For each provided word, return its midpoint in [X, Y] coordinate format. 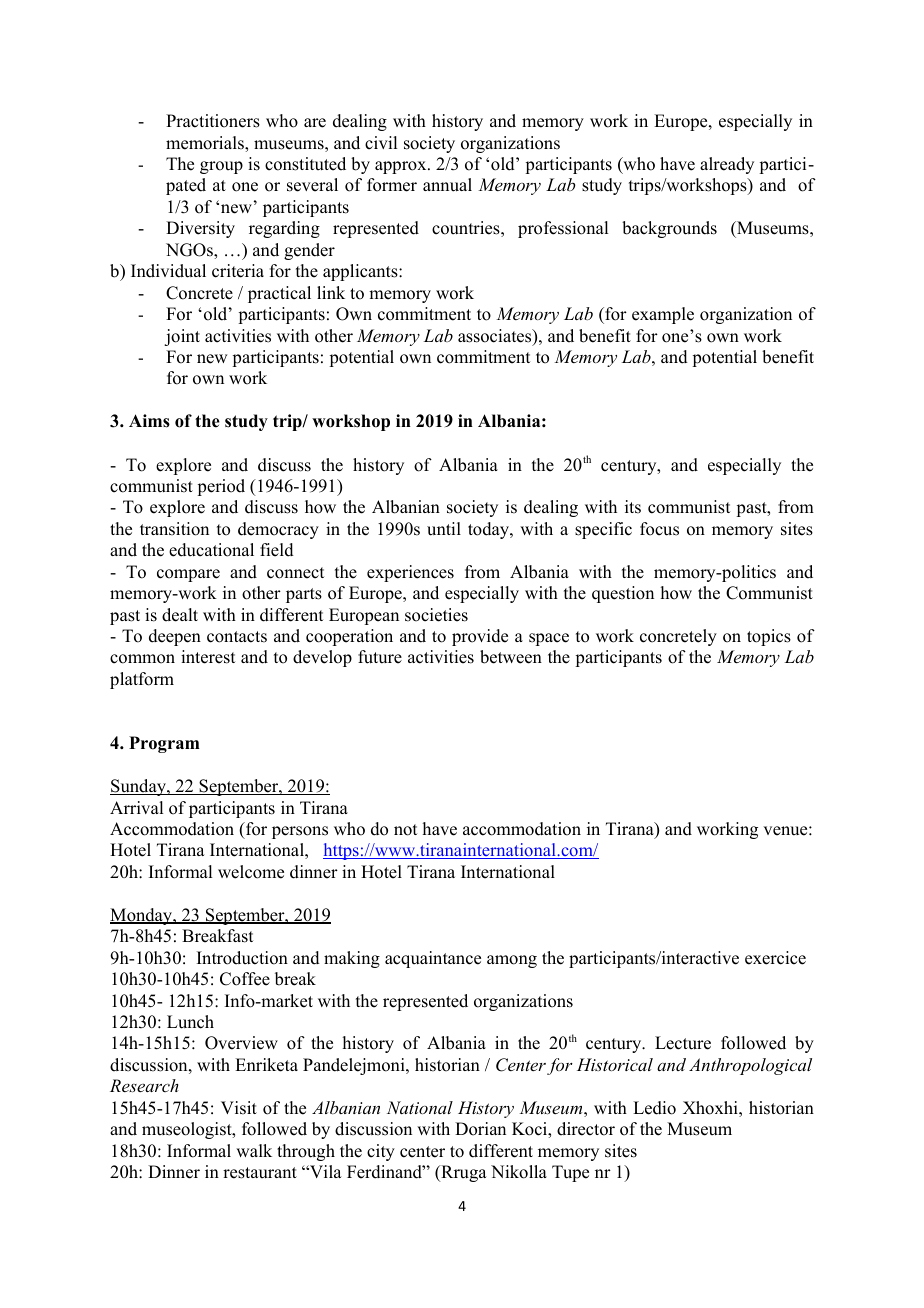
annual [447, 185]
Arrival [136, 807]
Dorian [480, 1129]
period [221, 487]
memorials [206, 143]
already [727, 165]
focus [659, 529]
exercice [775, 958]
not [405, 830]
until [444, 529]
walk [254, 1150]
